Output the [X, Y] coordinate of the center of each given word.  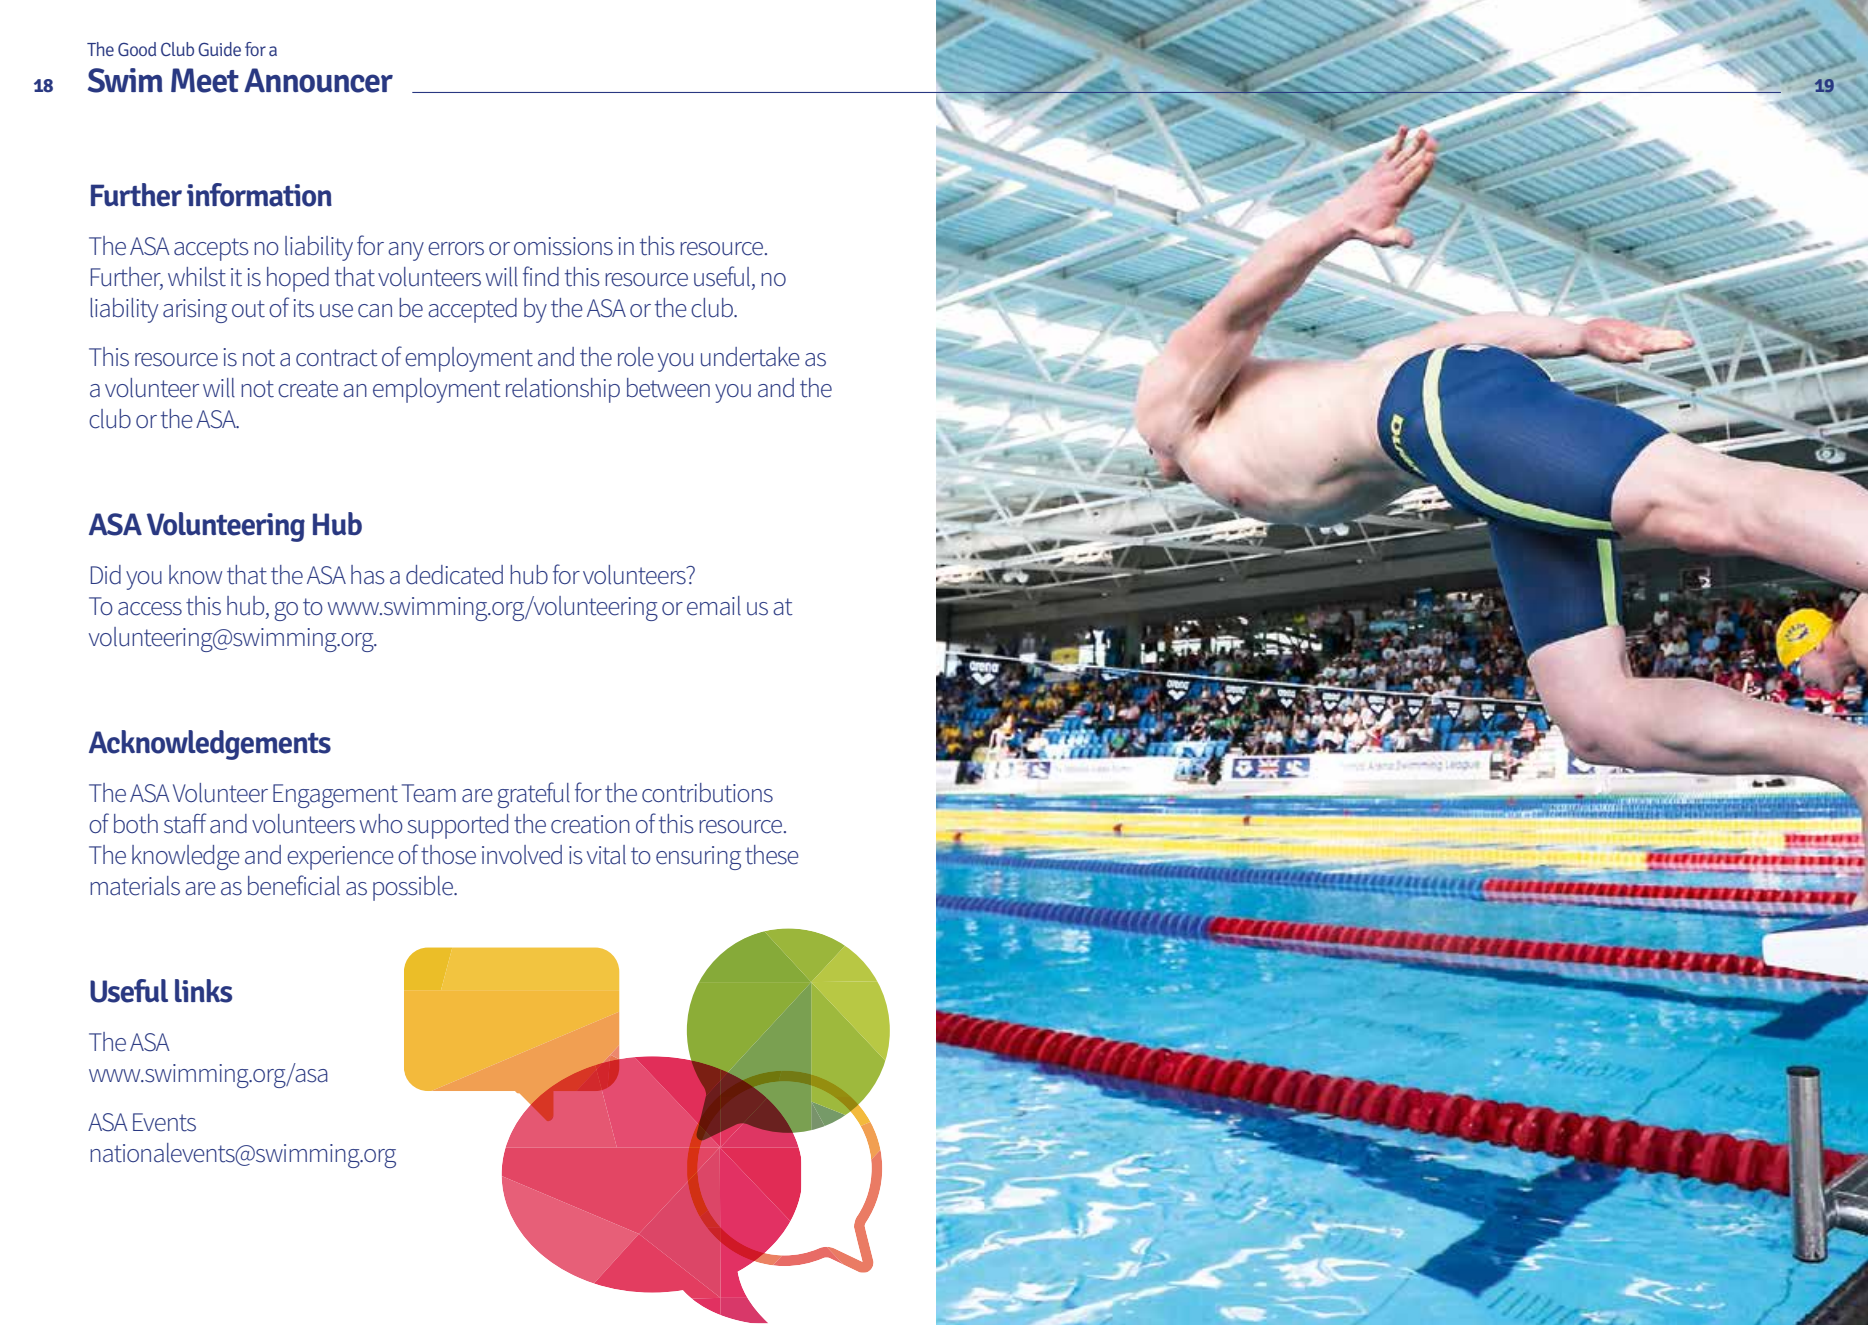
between [668, 388]
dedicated [454, 575]
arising [195, 311]
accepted [472, 310]
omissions [563, 246]
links [203, 991]
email [714, 606]
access [150, 609]
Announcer [318, 80]
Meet [205, 80]
